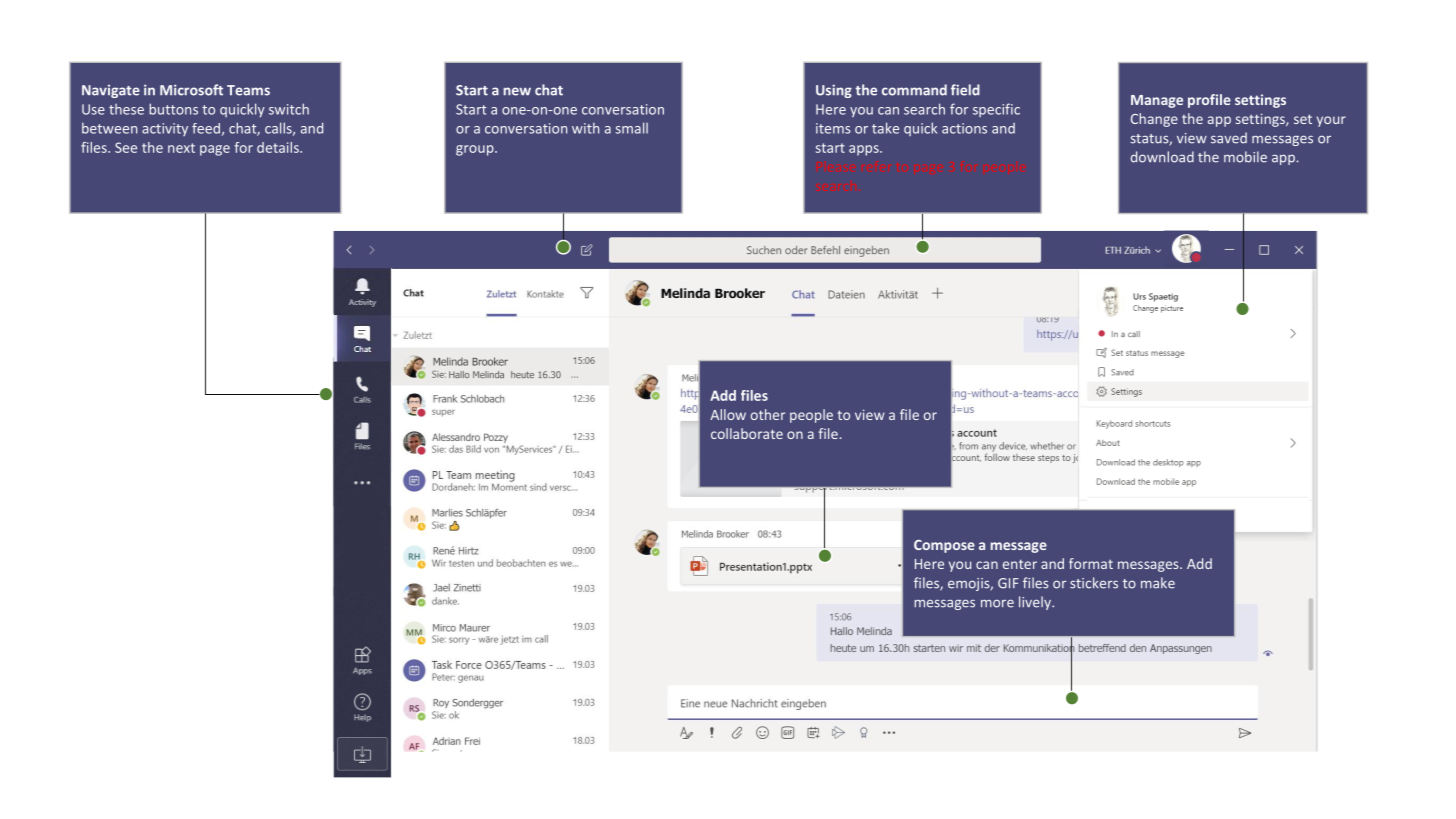 Image resolution: width=1456 pixels, height=819 pixels. Describe the element at coordinates (1157, 101) in the page. I see `Manage` at that location.
